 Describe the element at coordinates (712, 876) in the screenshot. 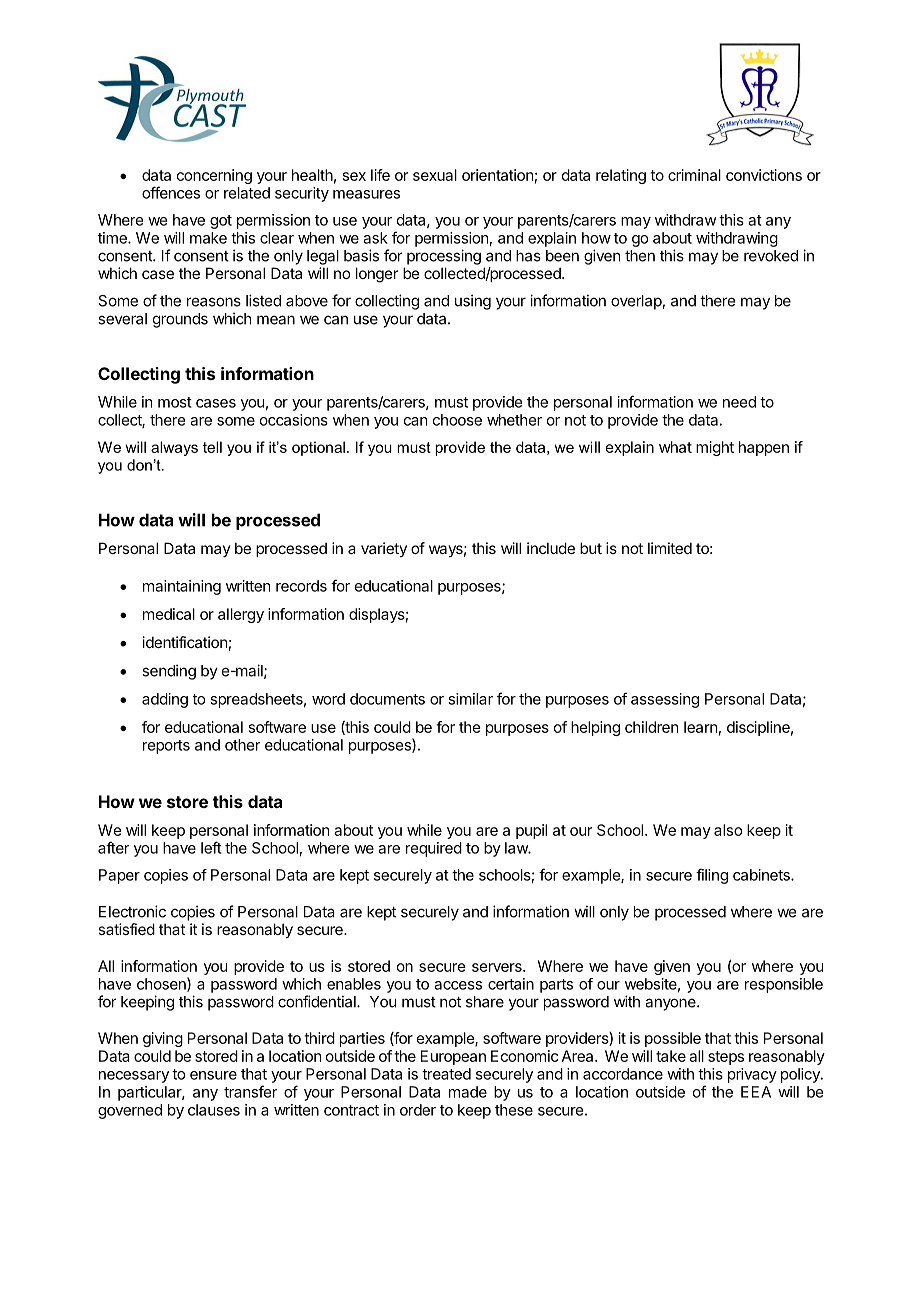

I see `filing` at that location.
